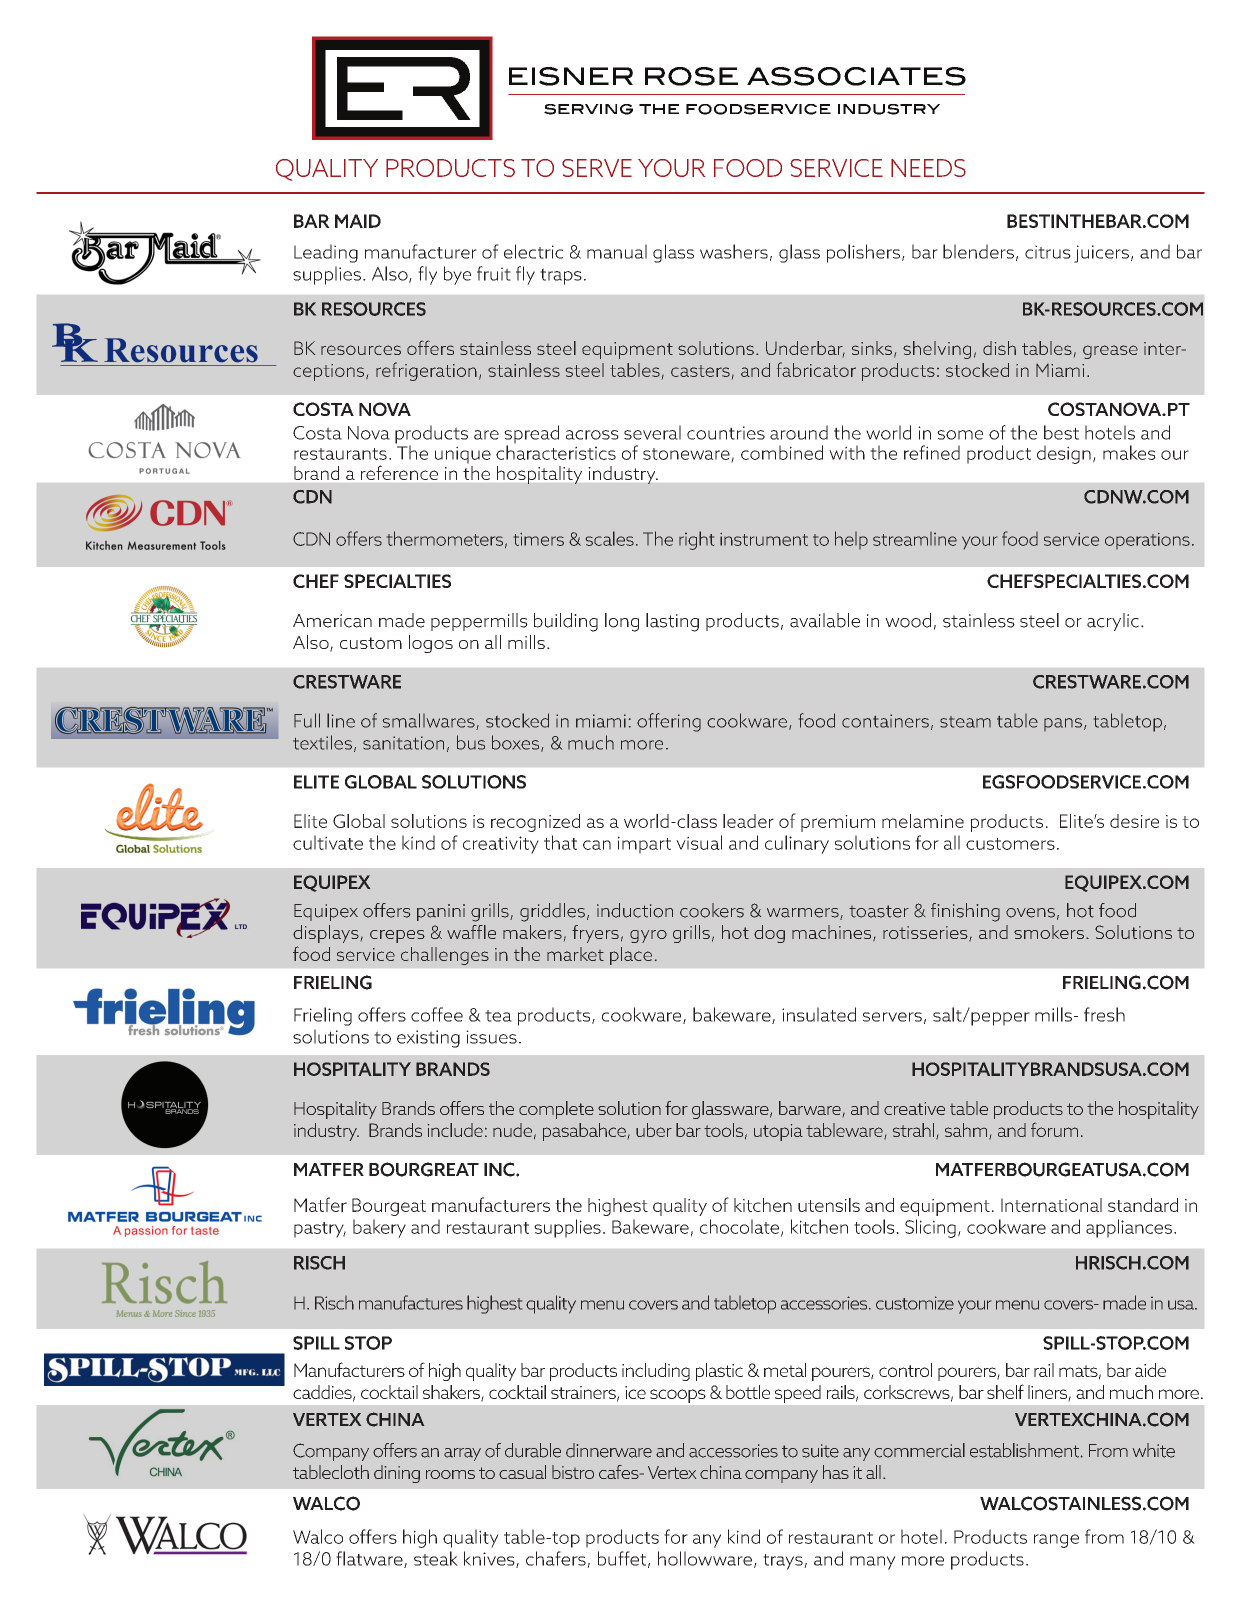  What do you see at coordinates (358, 221) in the screenshot?
I see `MAID` at bounding box center [358, 221].
